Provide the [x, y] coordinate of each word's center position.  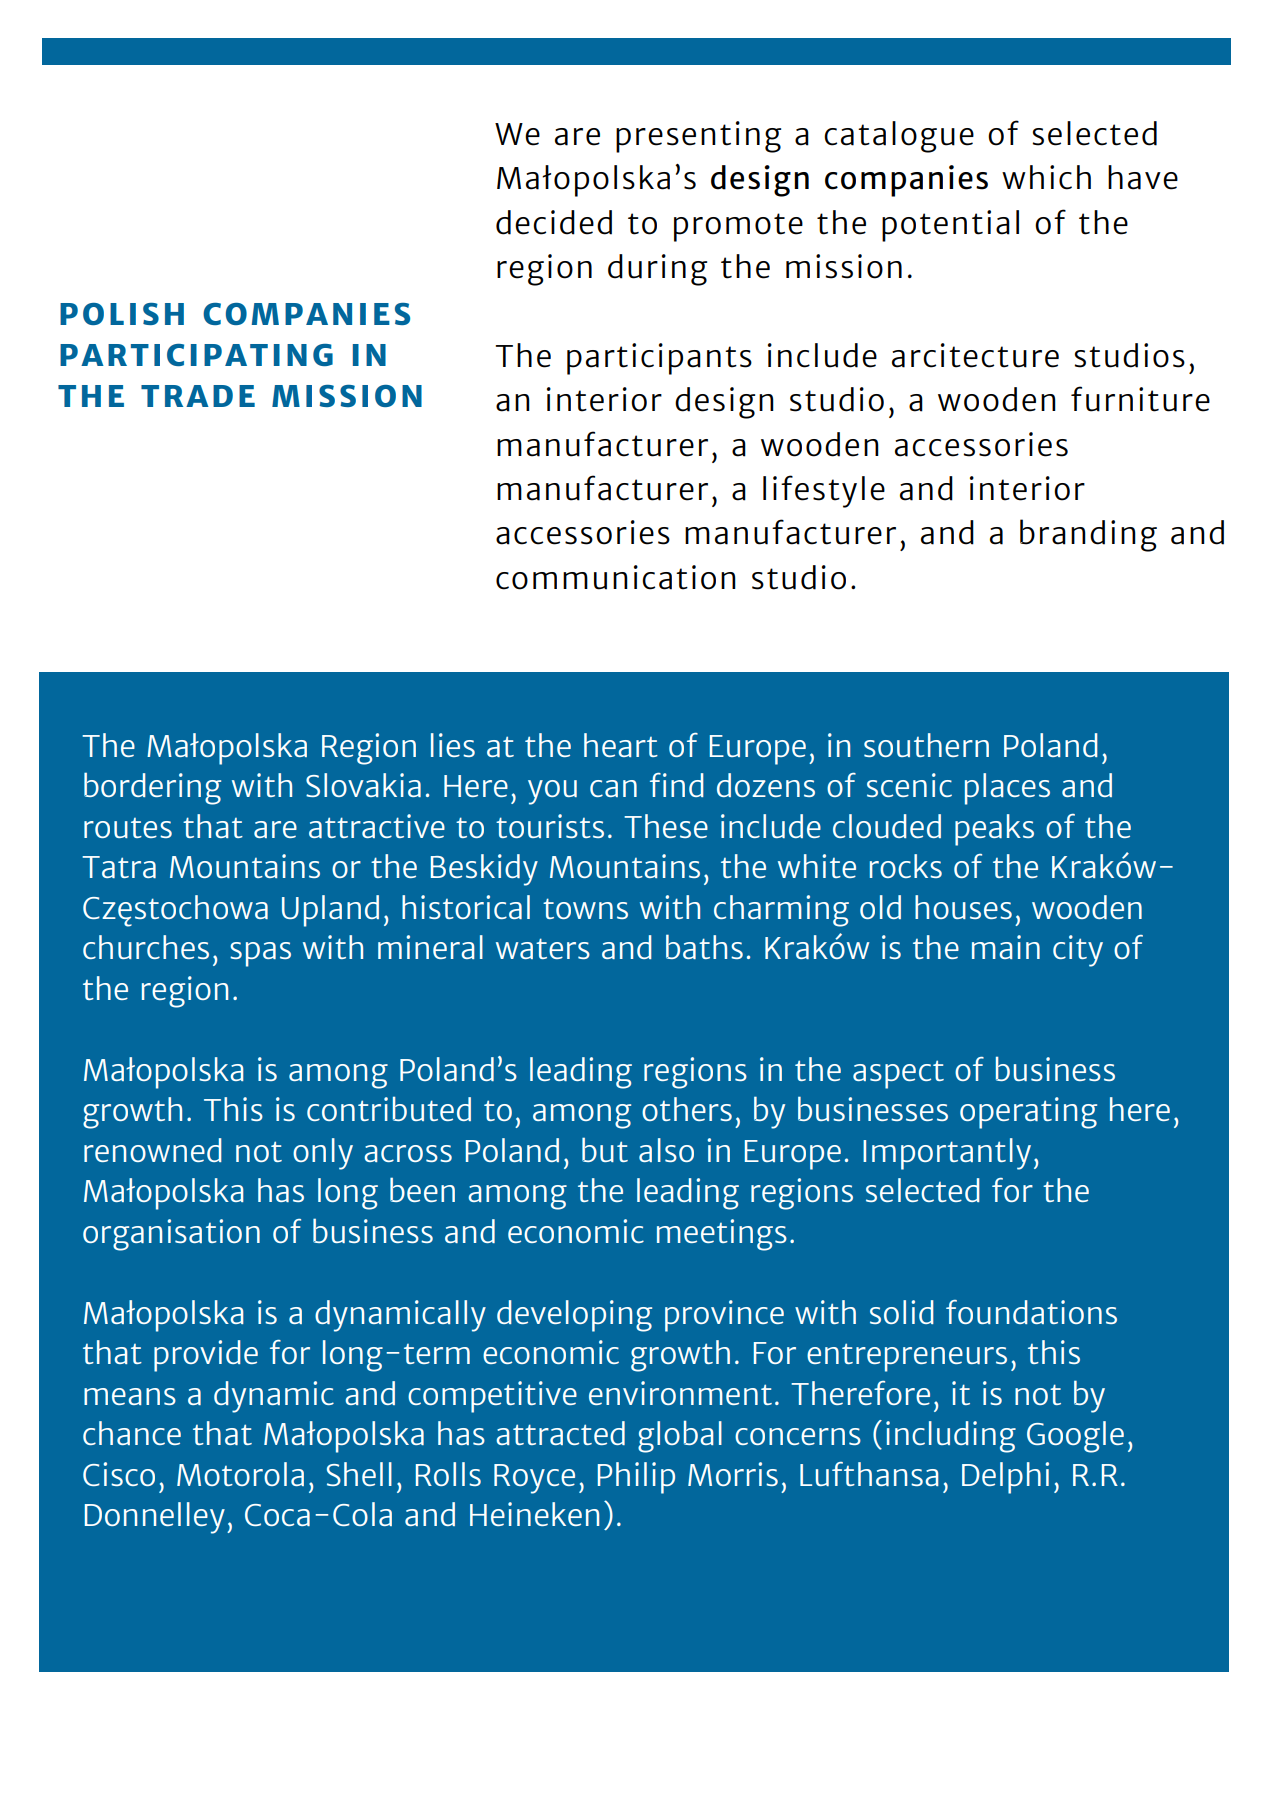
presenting [698, 137]
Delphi [1005, 1478]
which [1046, 177]
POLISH [122, 314]
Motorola [240, 1474]
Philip [636, 1478]
